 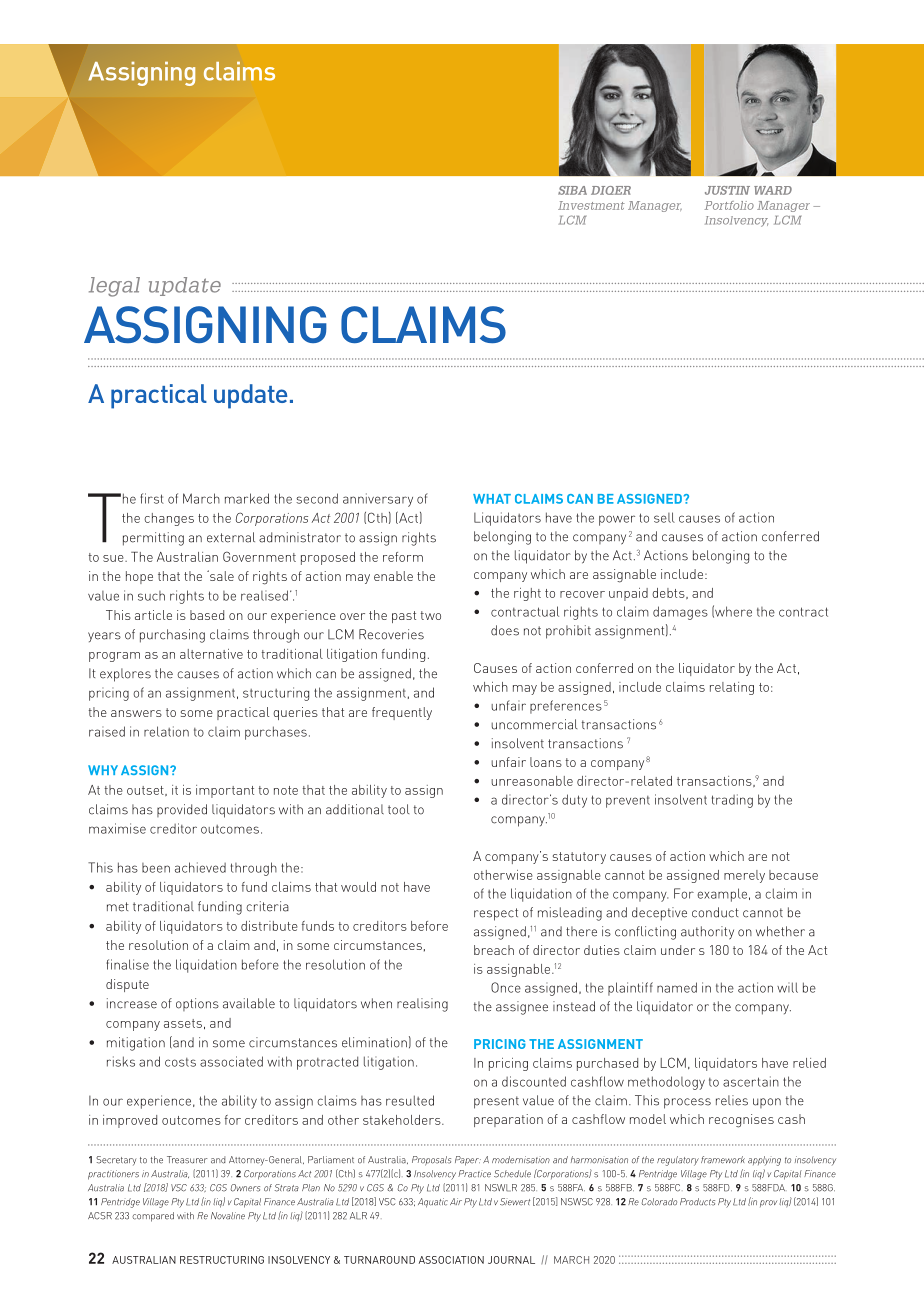 What do you see at coordinates (114, 287) in the document?
I see `legal` at bounding box center [114, 287].
